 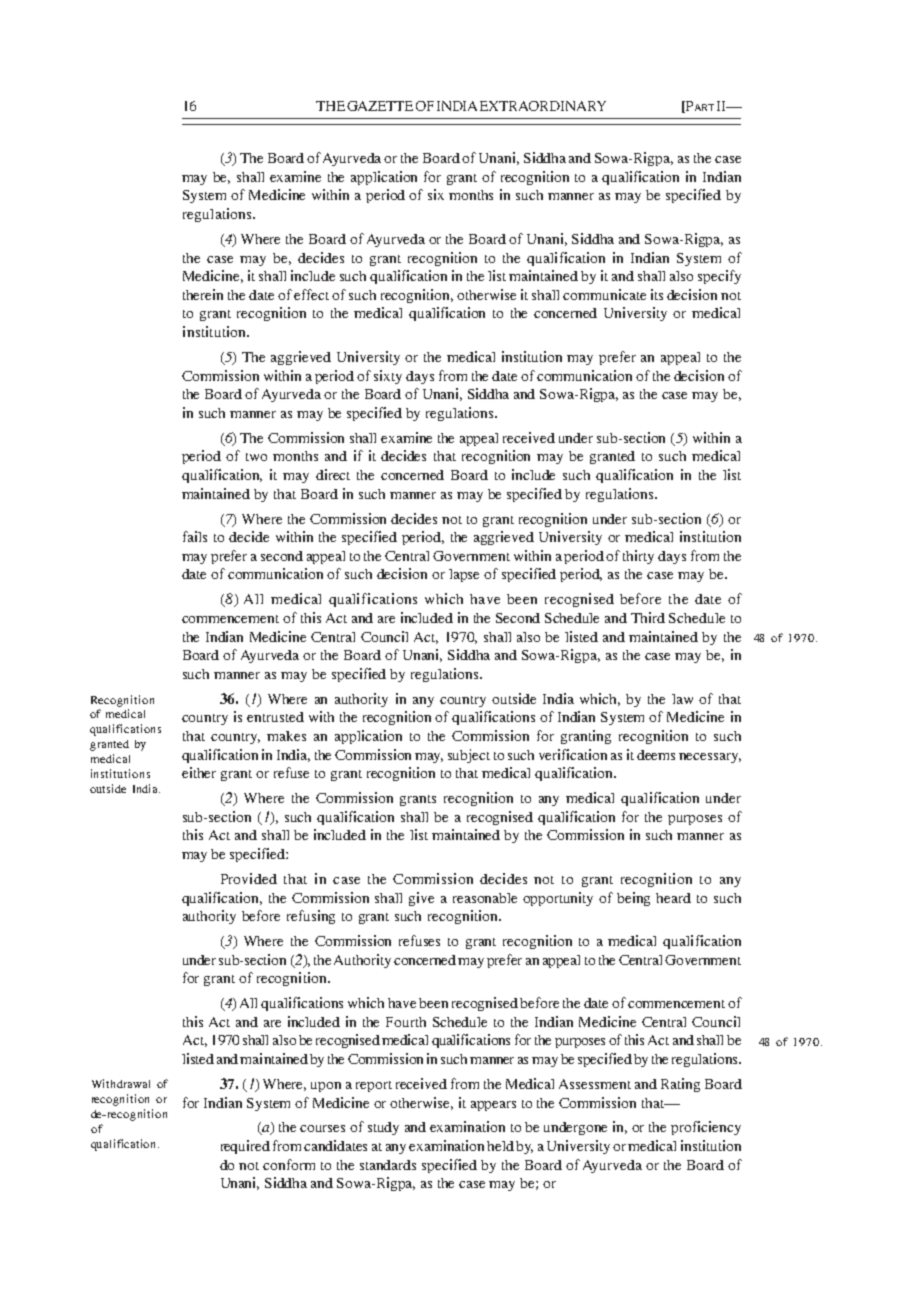 I want to click on Third, so click(x=648, y=617).
